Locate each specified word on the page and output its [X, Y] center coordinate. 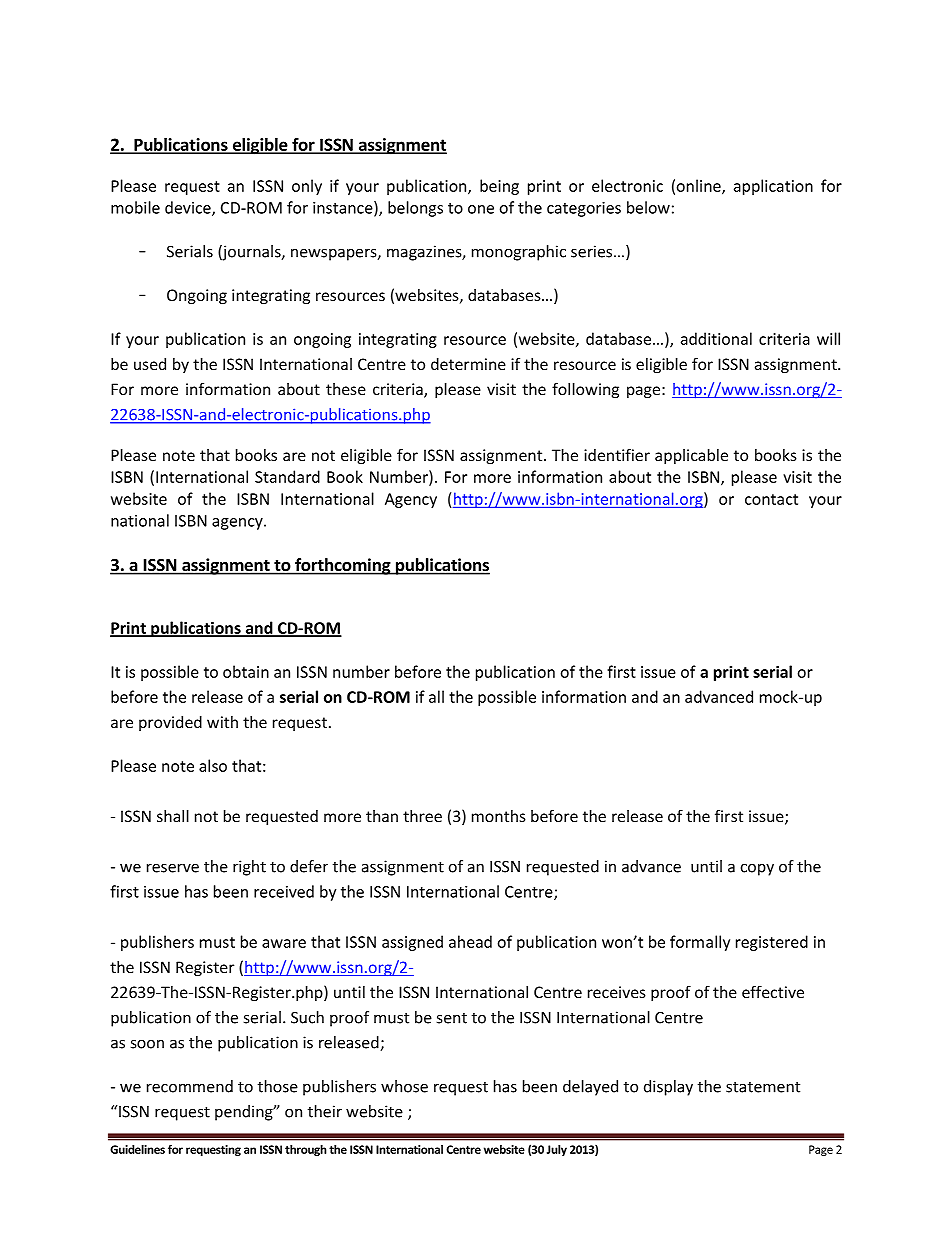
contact [771, 499]
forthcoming [343, 566]
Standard [287, 476]
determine [468, 364]
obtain [246, 671]
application [773, 187]
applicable [691, 456]
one [481, 209]
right [249, 868]
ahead [470, 941]
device [189, 208]
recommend [190, 1086]
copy [757, 869]
